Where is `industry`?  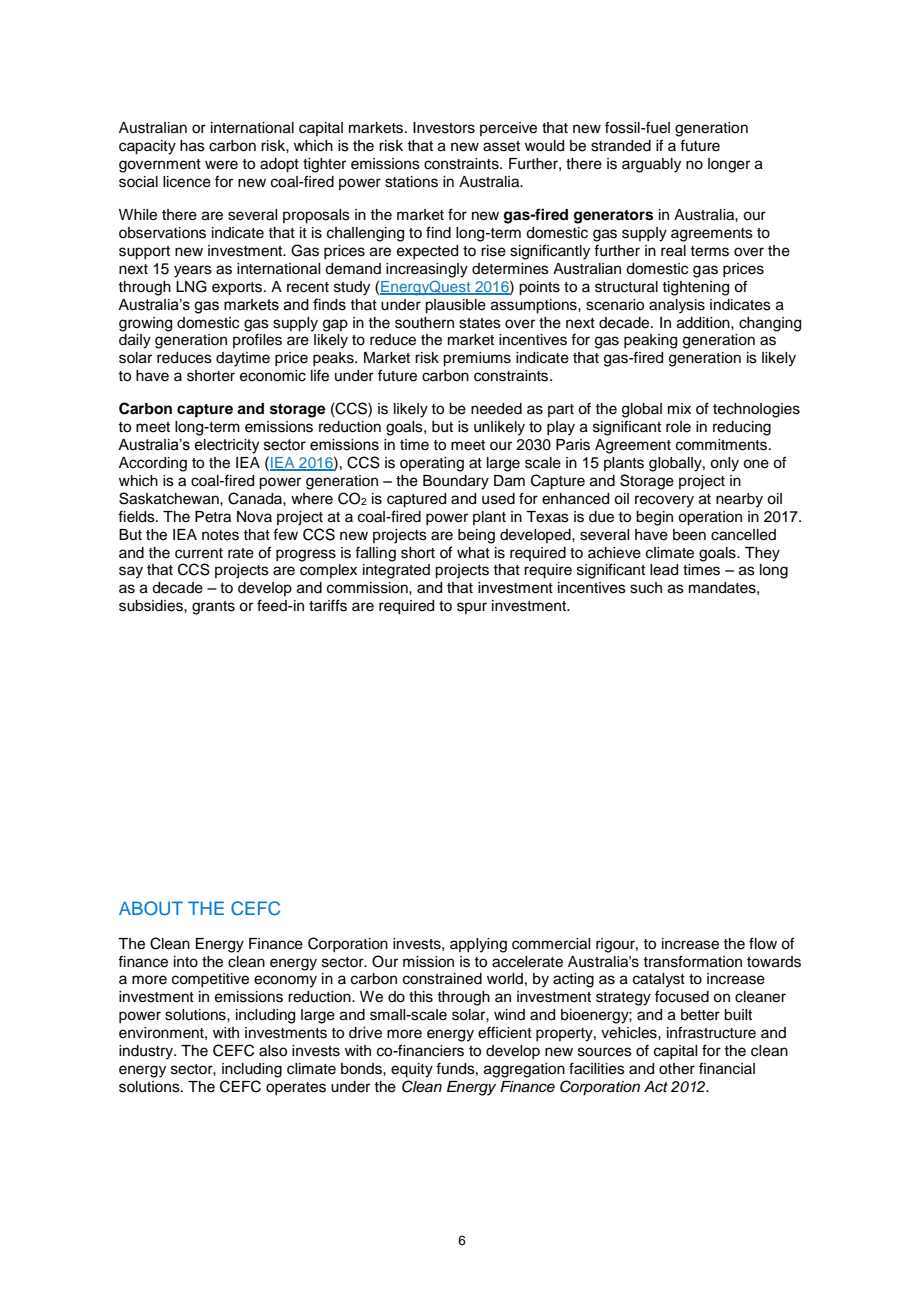
industry is located at coordinates (147, 1052).
